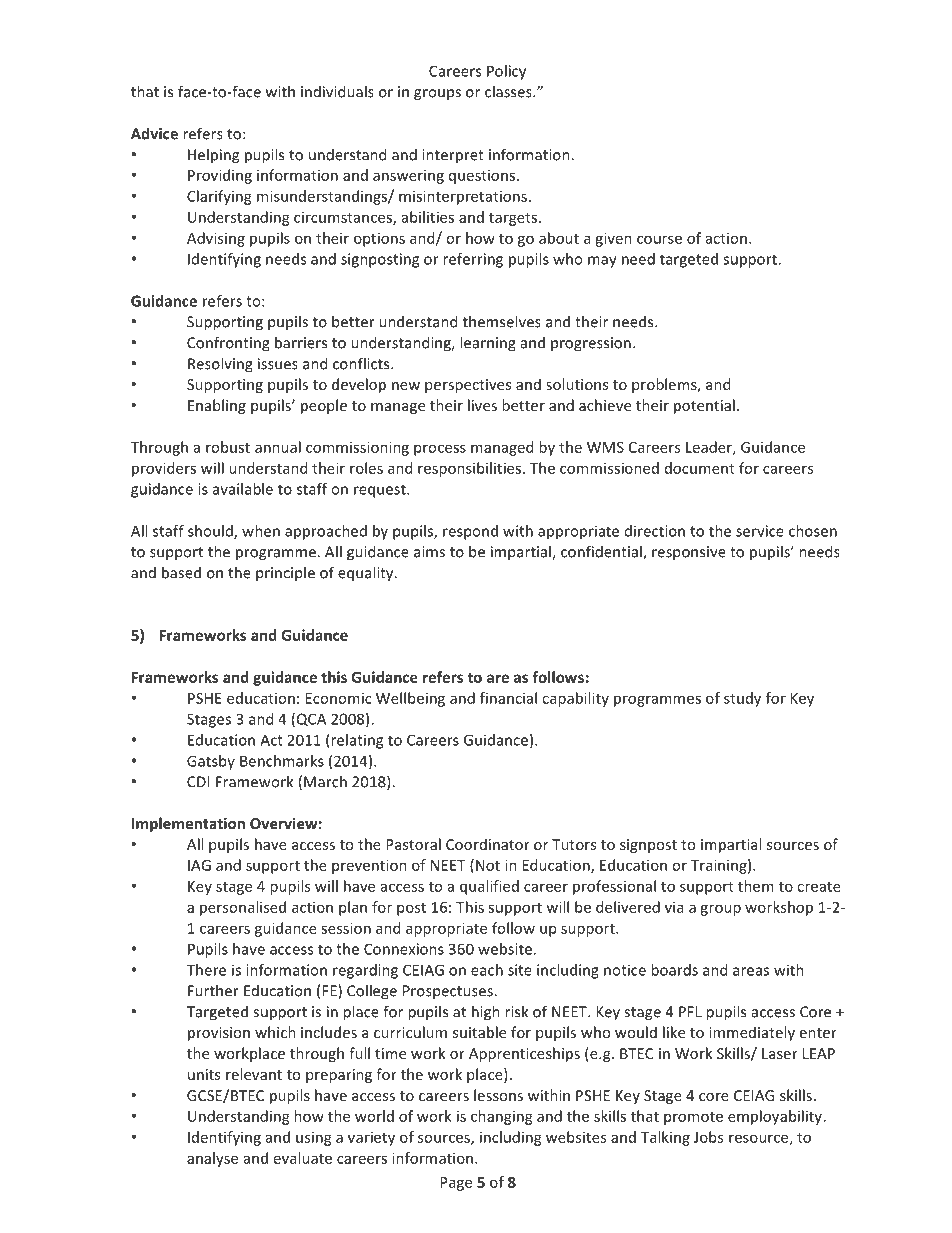 The width and height of the image is (952, 1233). I want to click on Coordinator, so click(488, 844).
